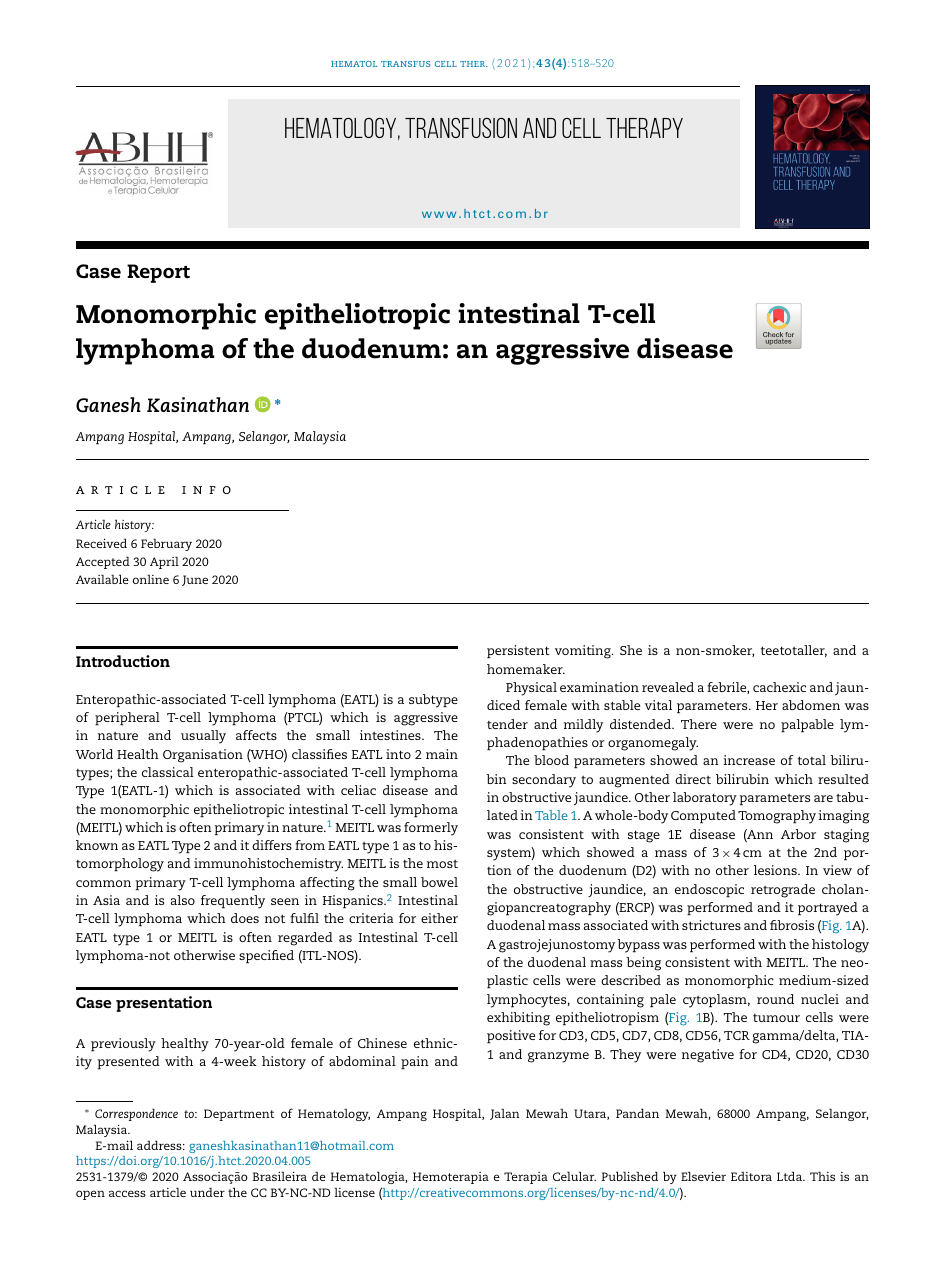 The width and height of the page is (952, 1270). I want to click on revealed, so click(668, 687).
